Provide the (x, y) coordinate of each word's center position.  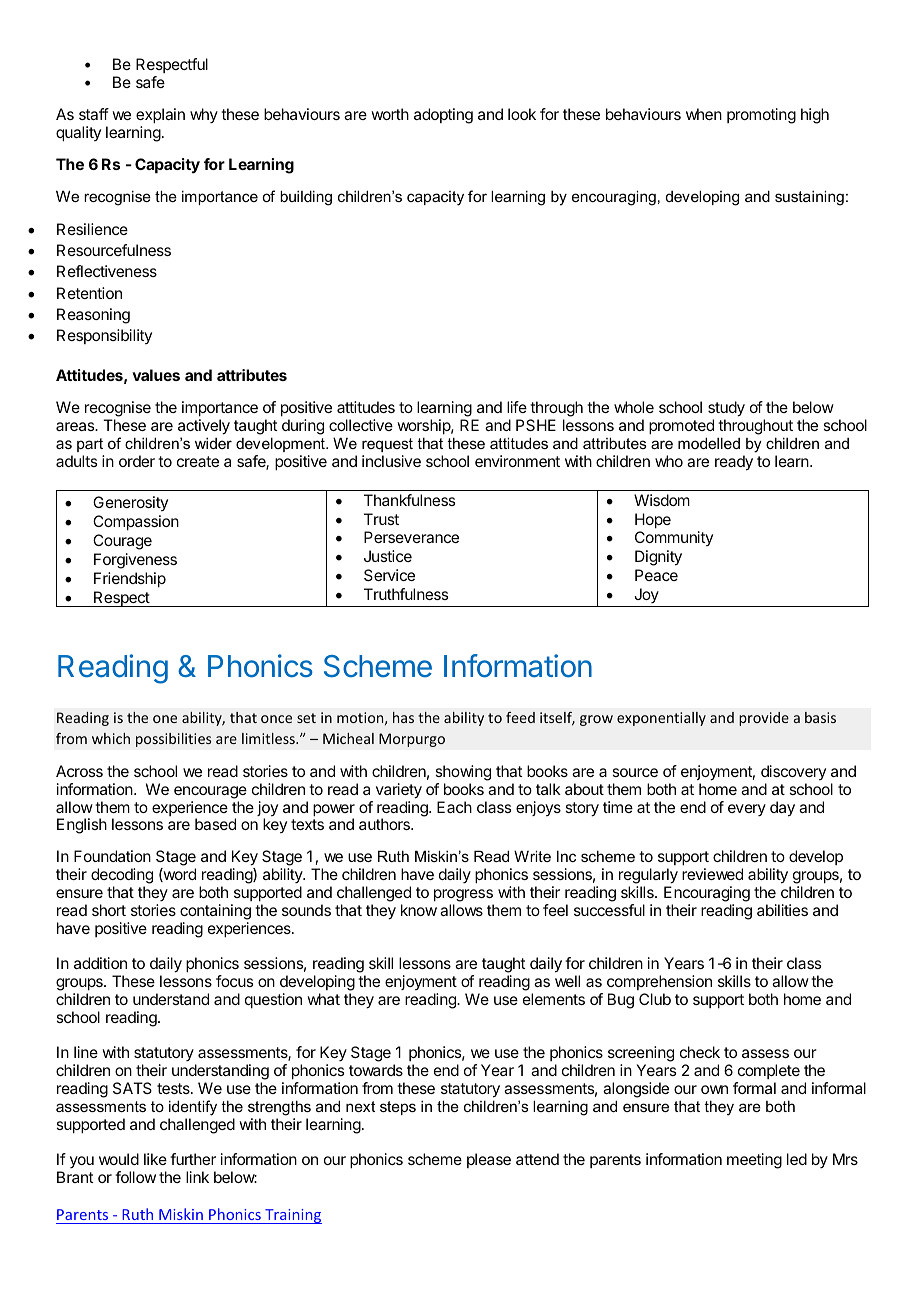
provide (764, 719)
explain (160, 116)
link (197, 1177)
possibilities (174, 740)
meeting (754, 1161)
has (403, 717)
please (489, 1160)
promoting (761, 116)
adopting (443, 116)
